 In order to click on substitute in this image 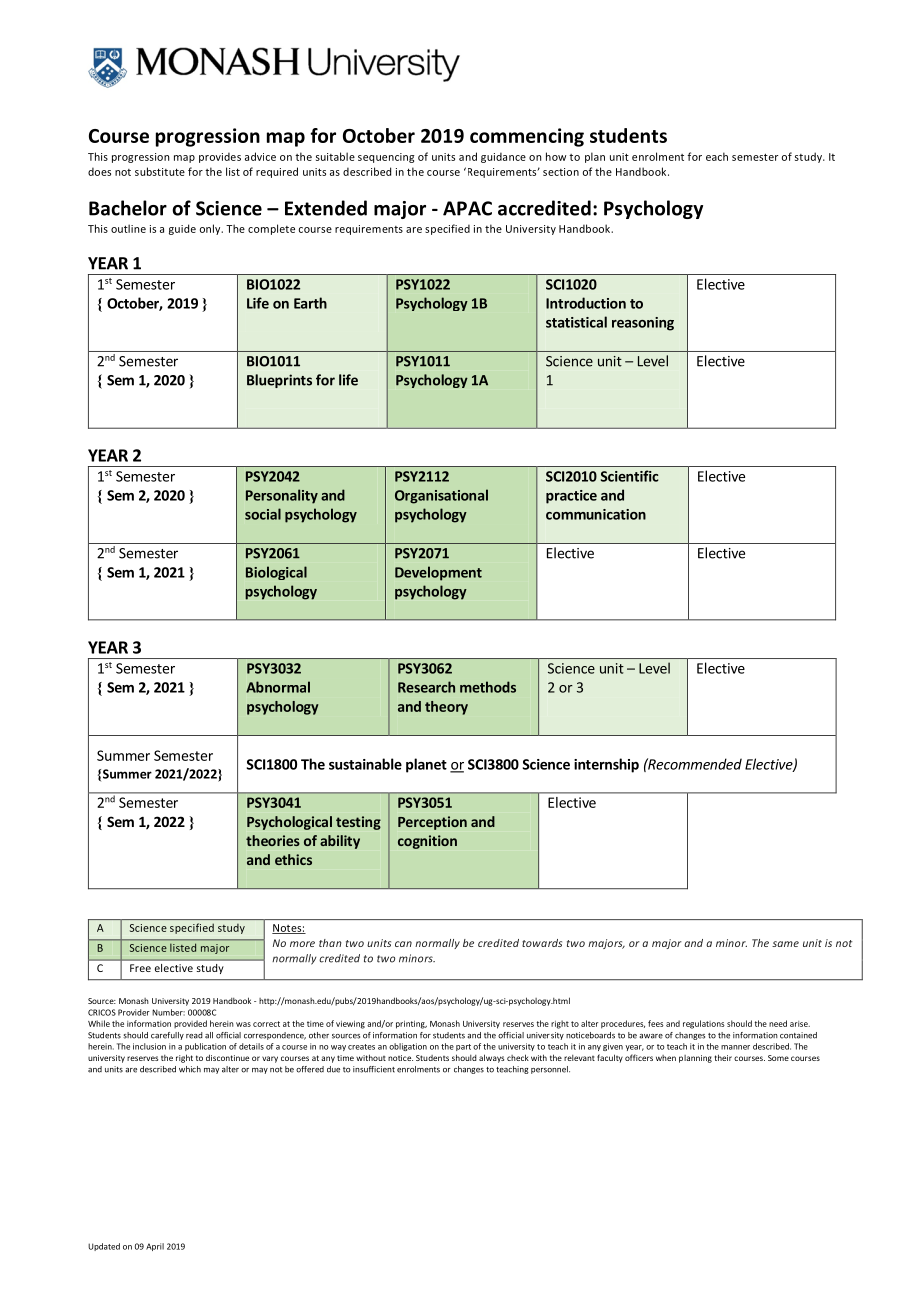, I will do `click(160, 171)`.
